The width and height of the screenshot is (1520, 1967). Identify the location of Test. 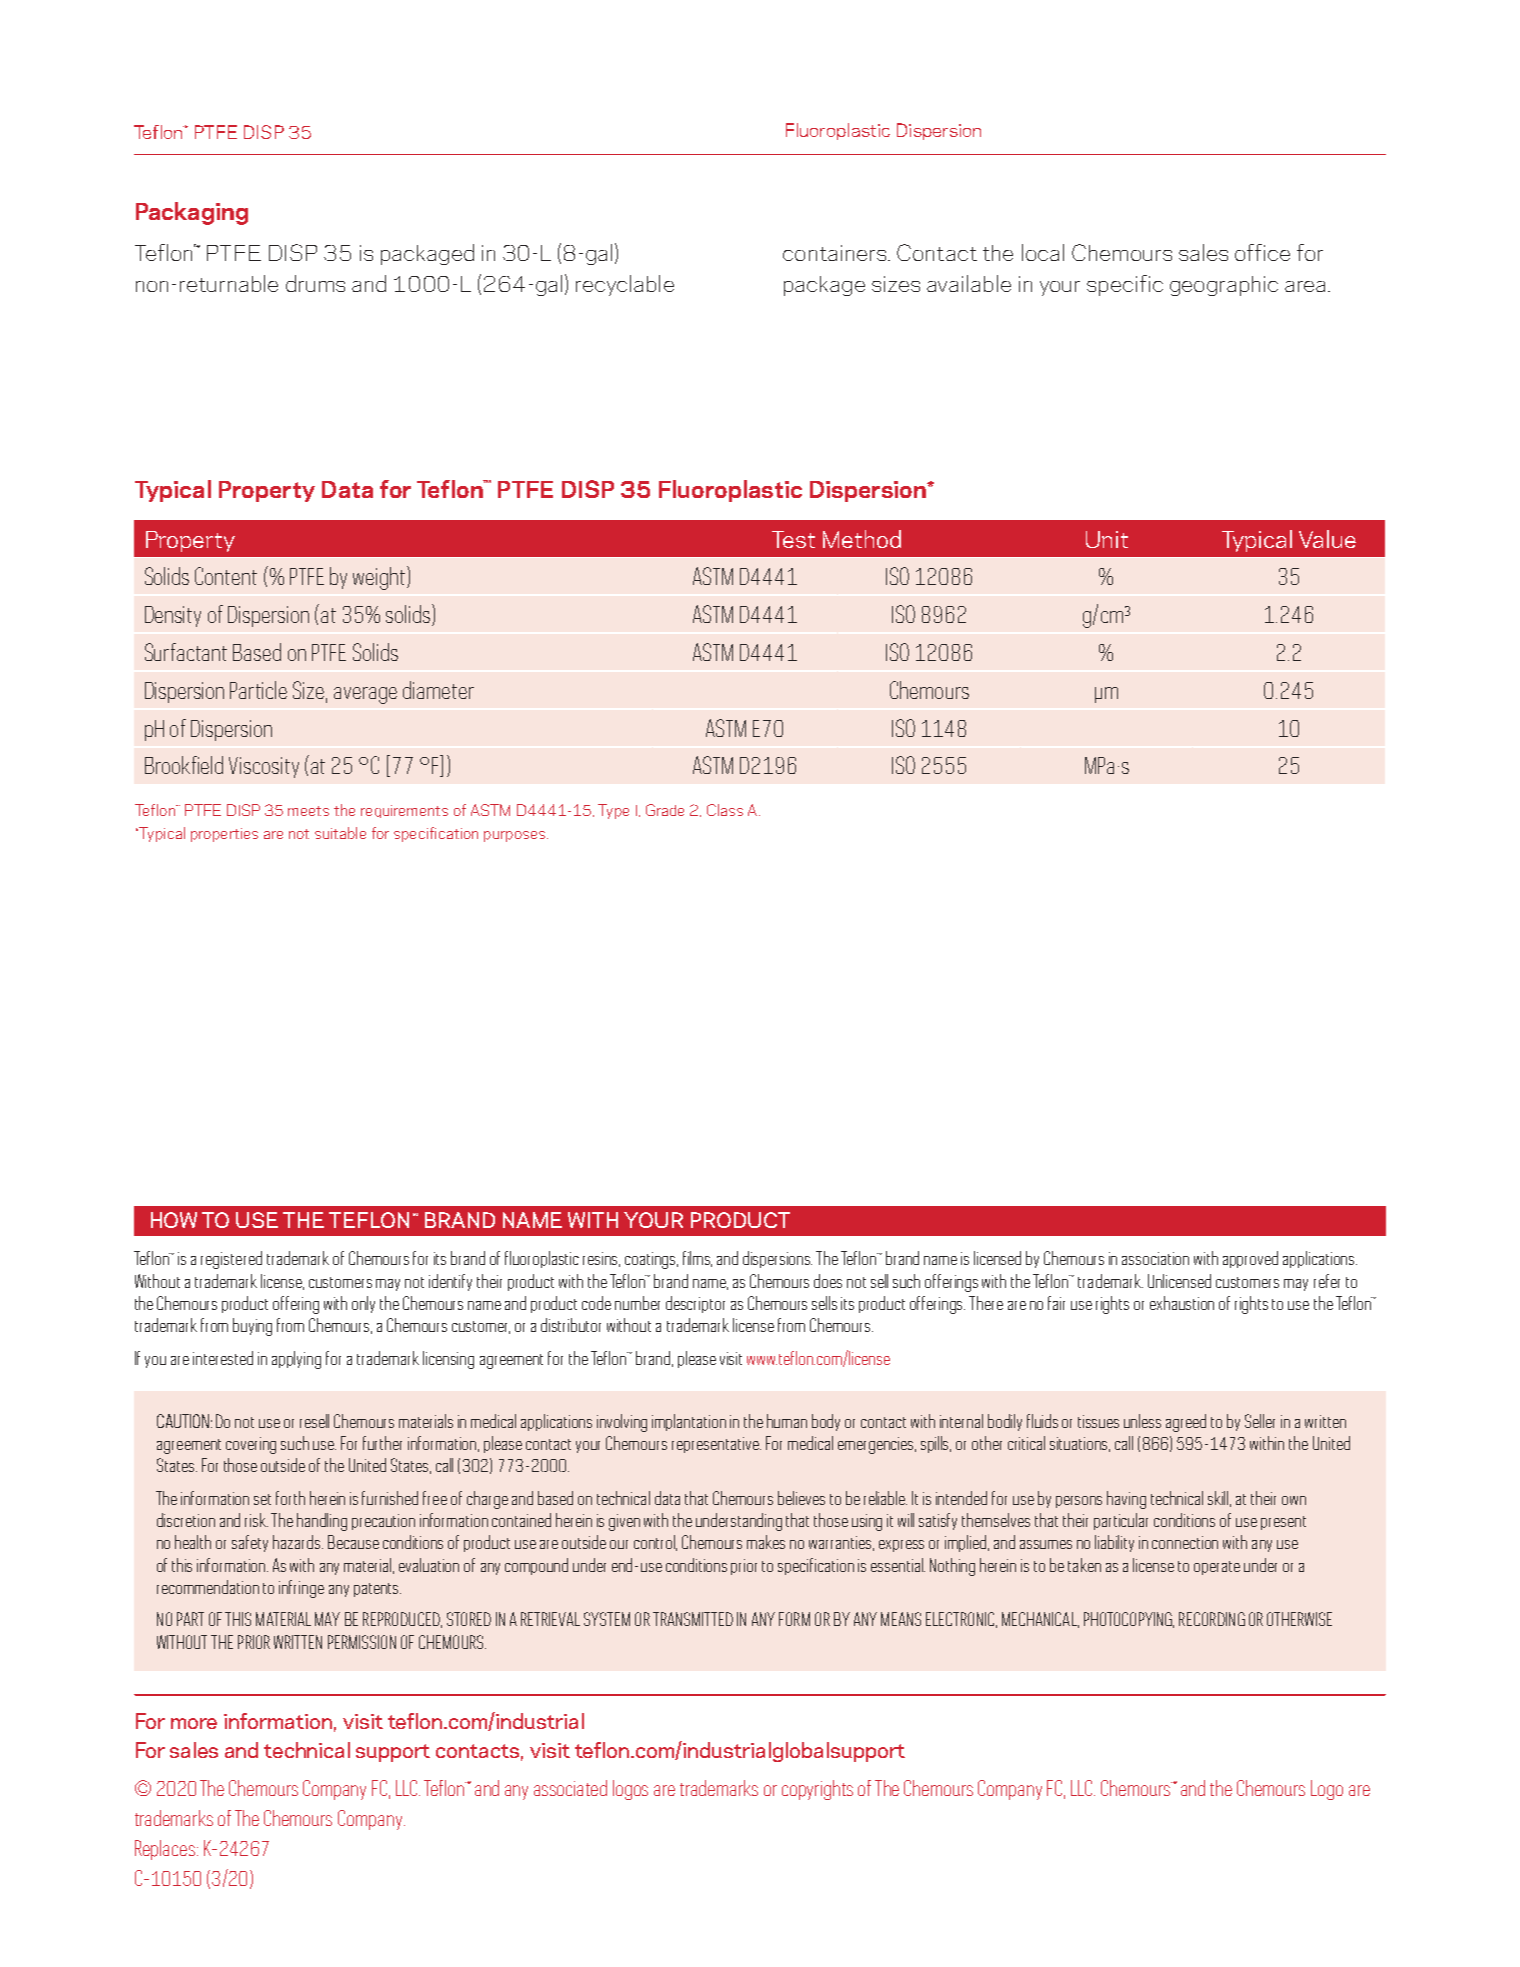
(793, 539).
